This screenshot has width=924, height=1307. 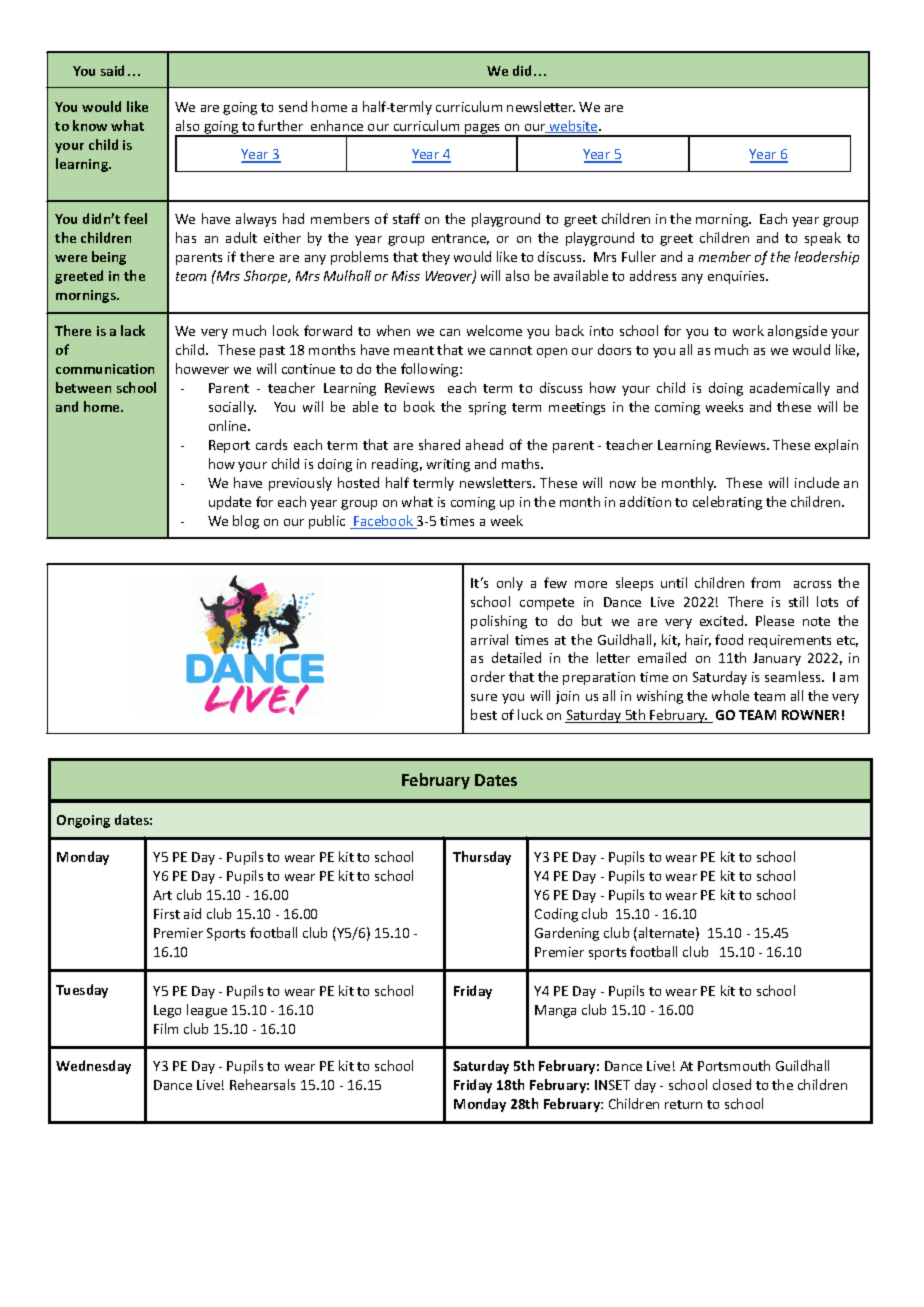 I want to click on said, so click(x=112, y=70).
